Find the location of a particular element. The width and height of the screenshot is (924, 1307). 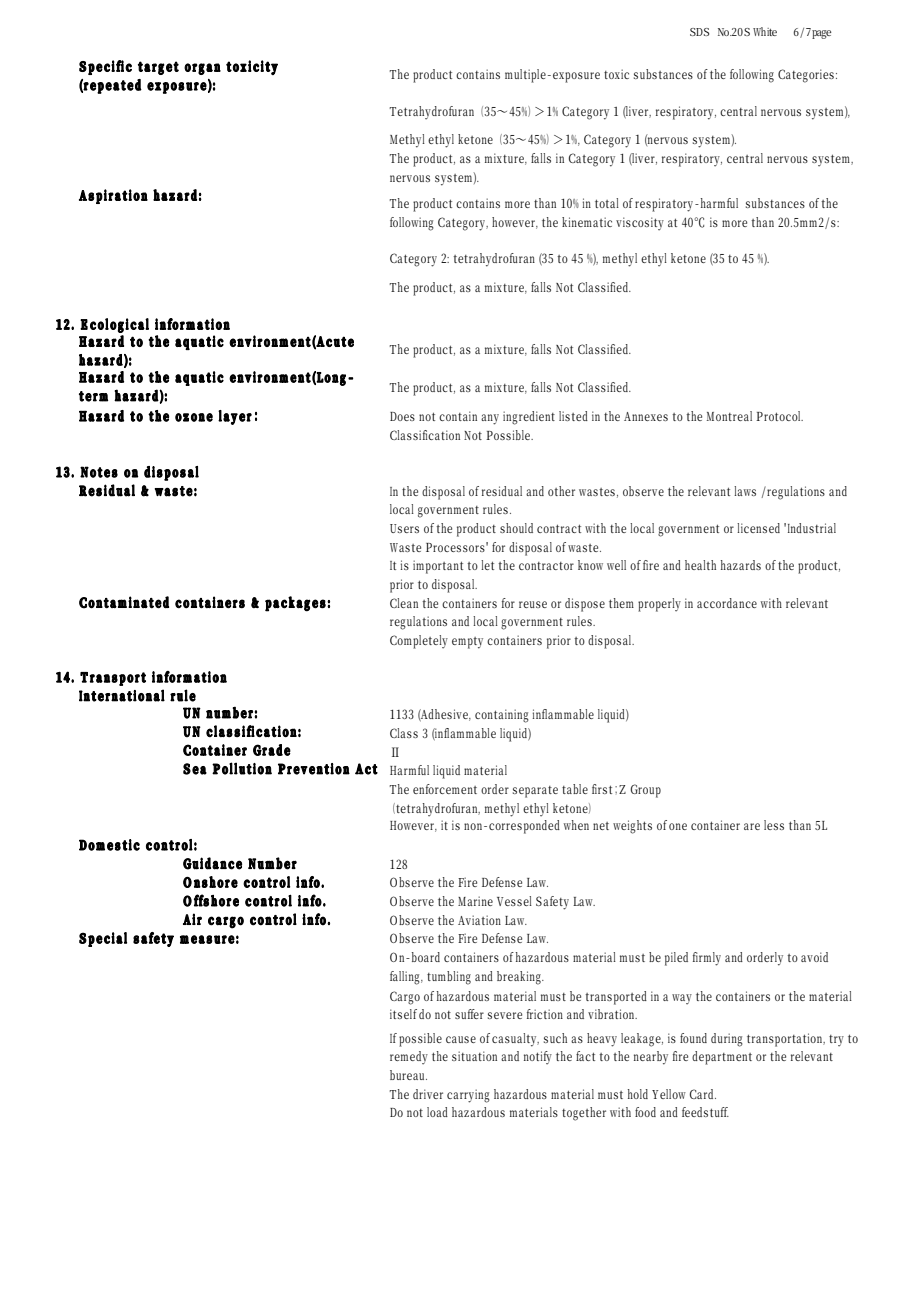

department is located at coordinates (722, 1058).
